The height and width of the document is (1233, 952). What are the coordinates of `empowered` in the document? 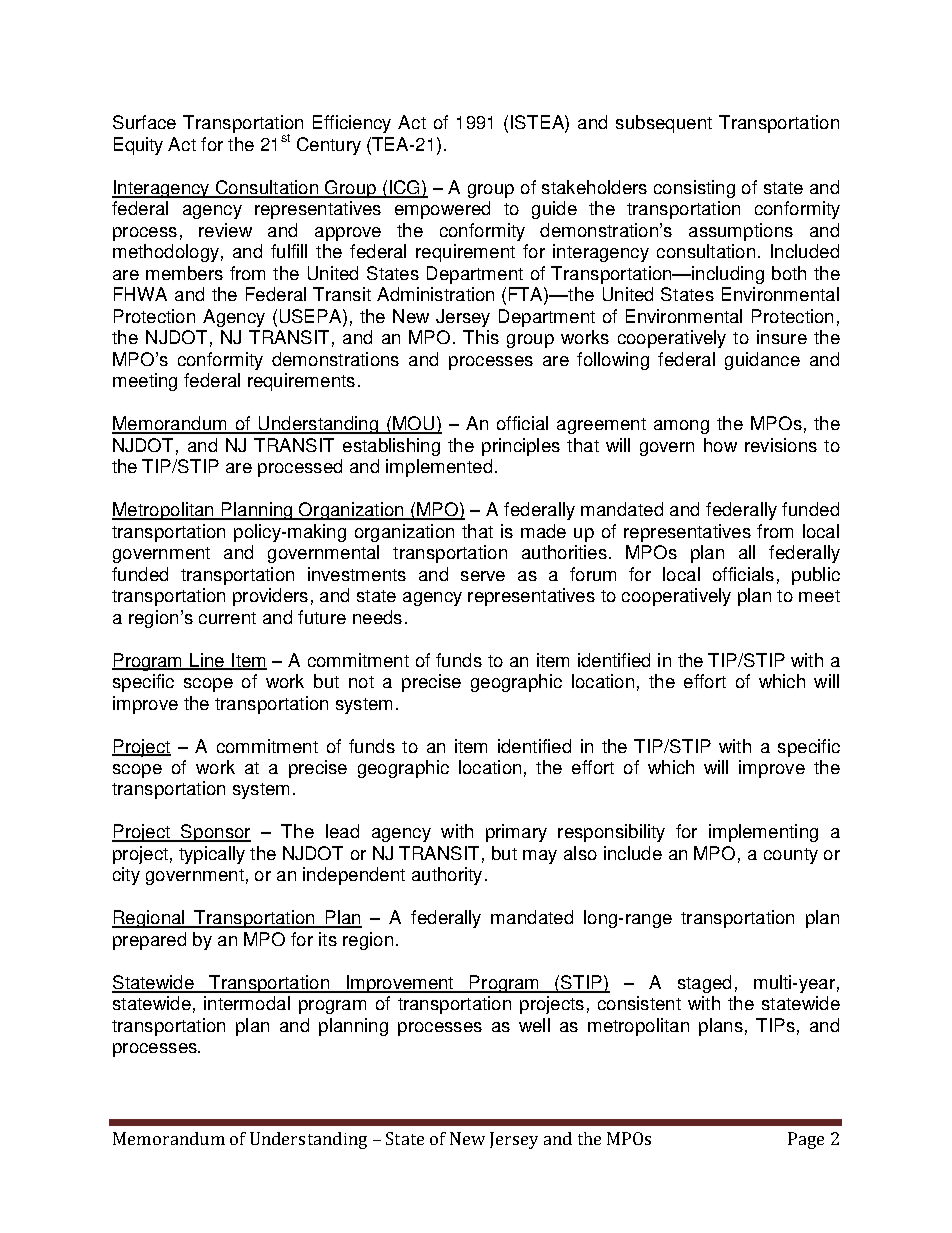 It's located at (442, 210).
